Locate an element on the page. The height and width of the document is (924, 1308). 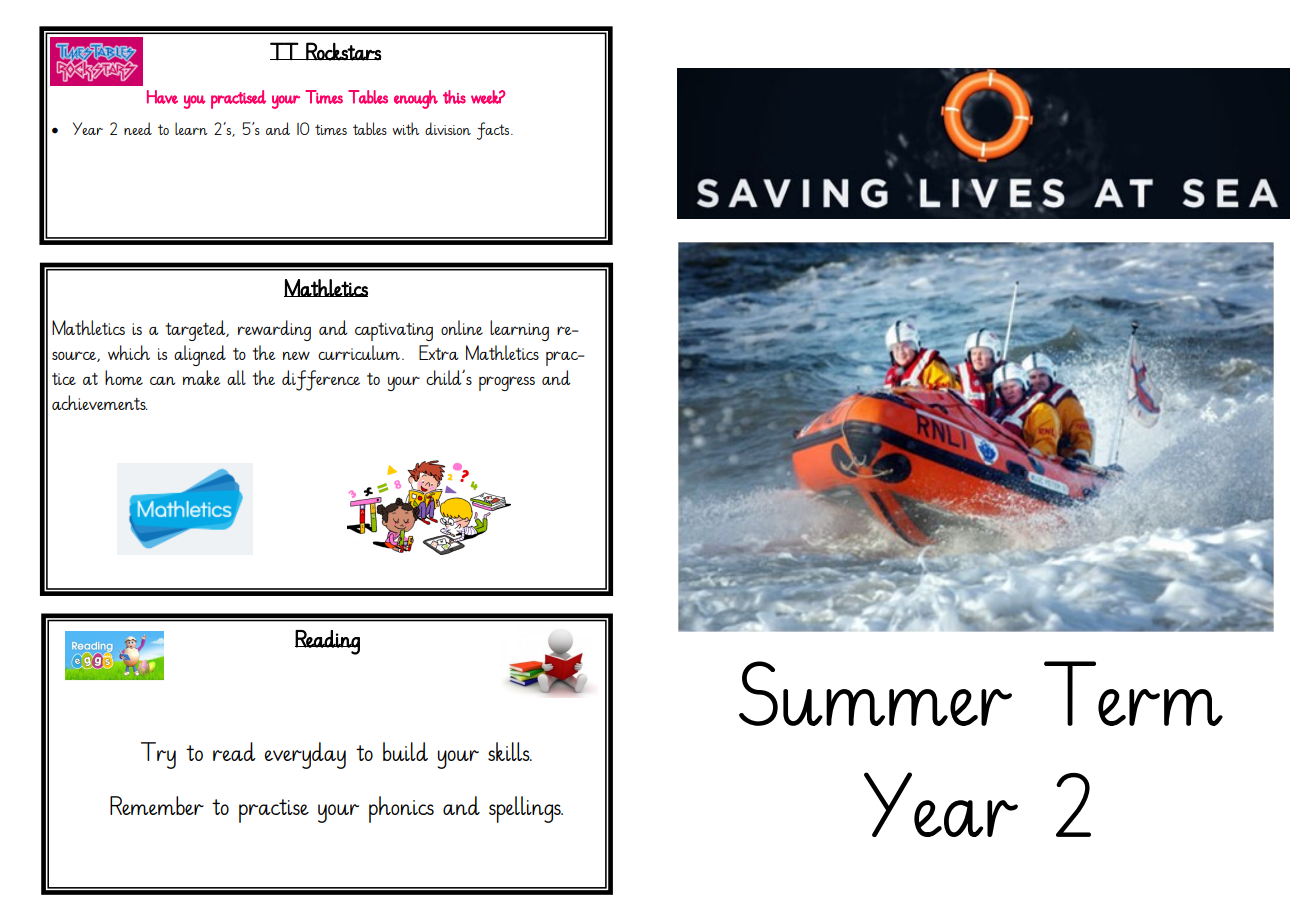
Remember is located at coordinates (157, 805).
